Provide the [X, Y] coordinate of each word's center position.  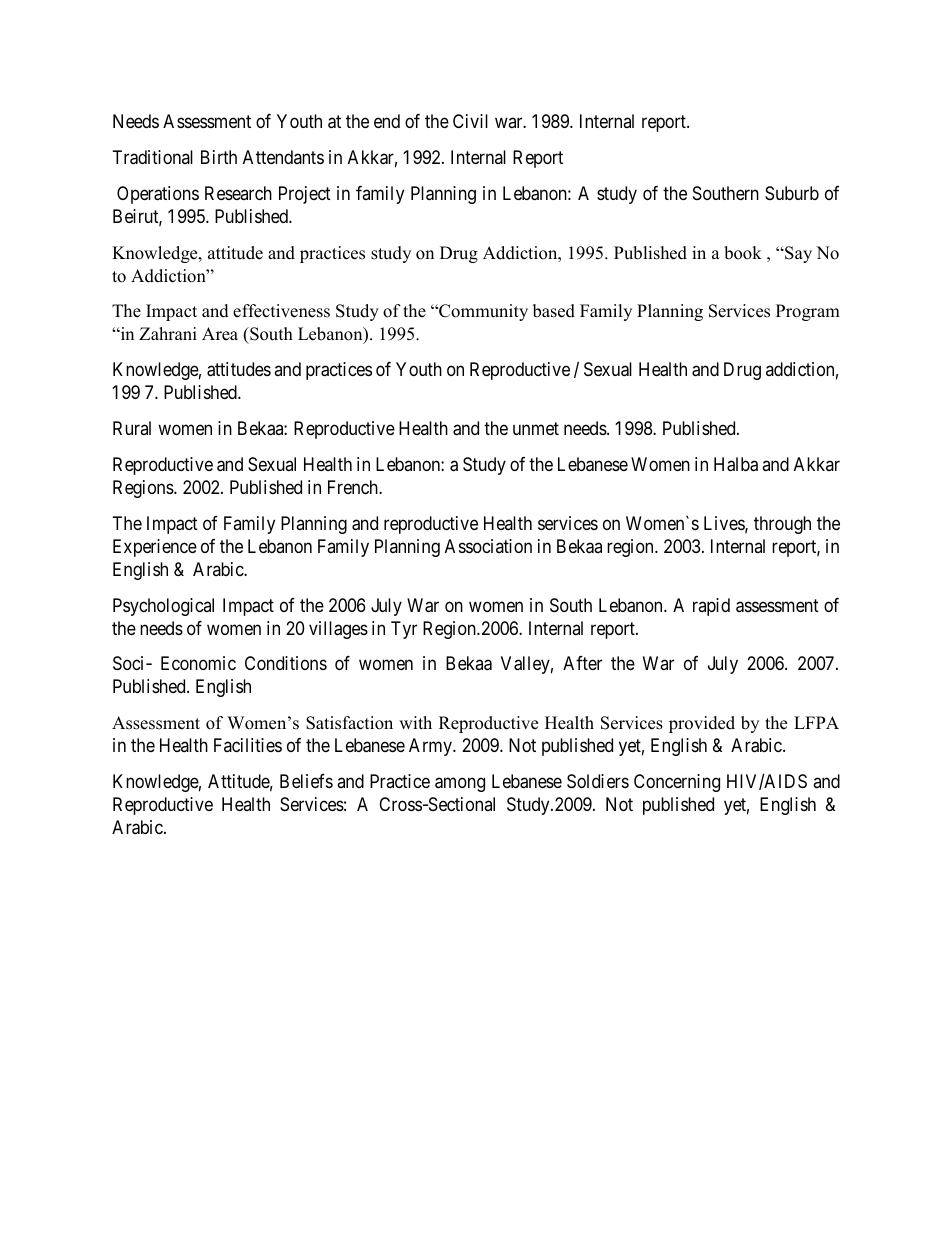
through [782, 525]
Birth [219, 157]
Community [482, 312]
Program [808, 312]
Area [220, 334]
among [460, 785]
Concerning [677, 783]
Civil [470, 121]
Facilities [248, 745]
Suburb [792, 193]
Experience [155, 548]
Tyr [404, 630]
